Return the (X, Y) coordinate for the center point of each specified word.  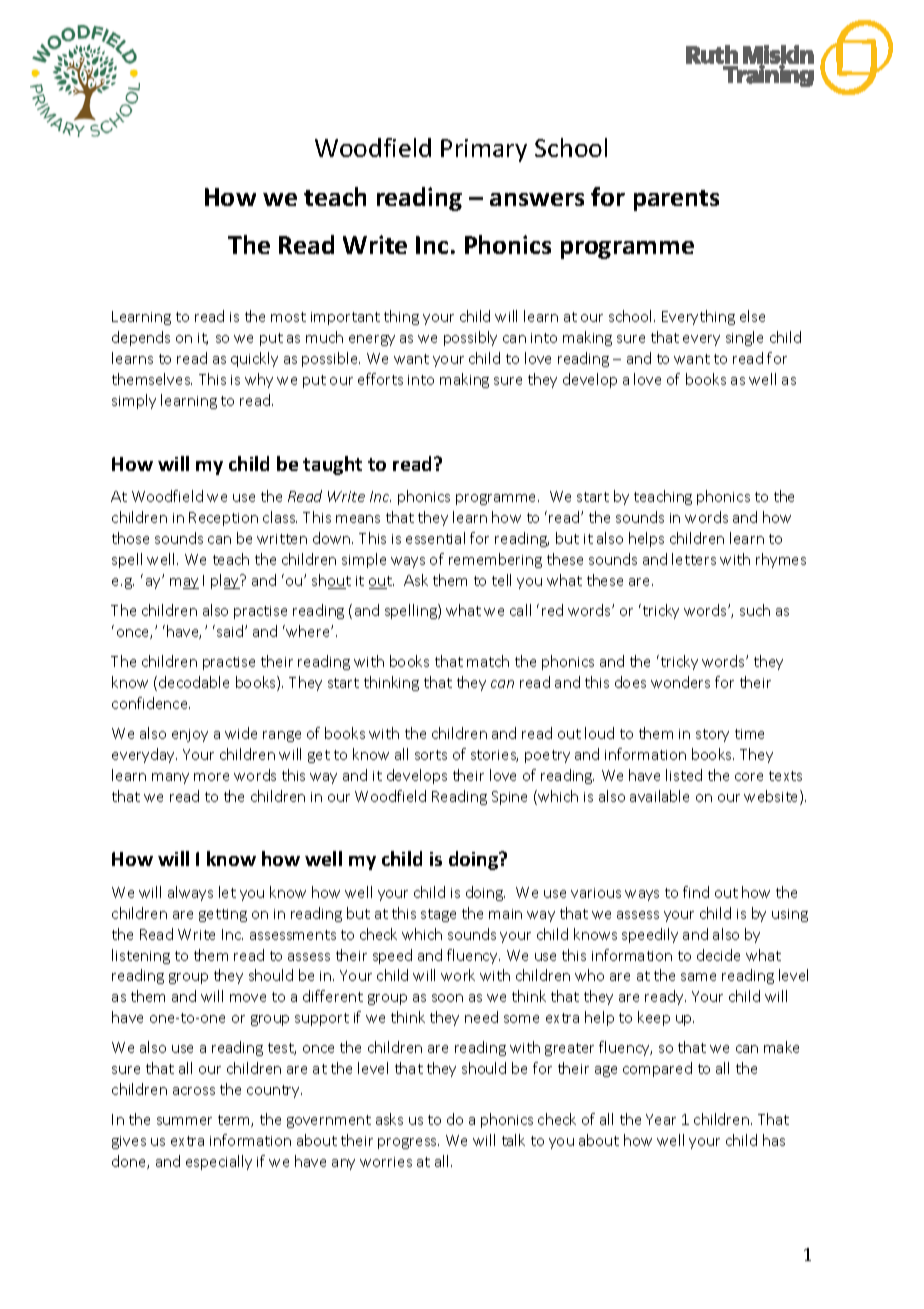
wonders (680, 682)
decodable (194, 682)
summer (184, 1121)
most (288, 317)
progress (408, 1143)
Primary (484, 150)
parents (676, 200)
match (488, 661)
